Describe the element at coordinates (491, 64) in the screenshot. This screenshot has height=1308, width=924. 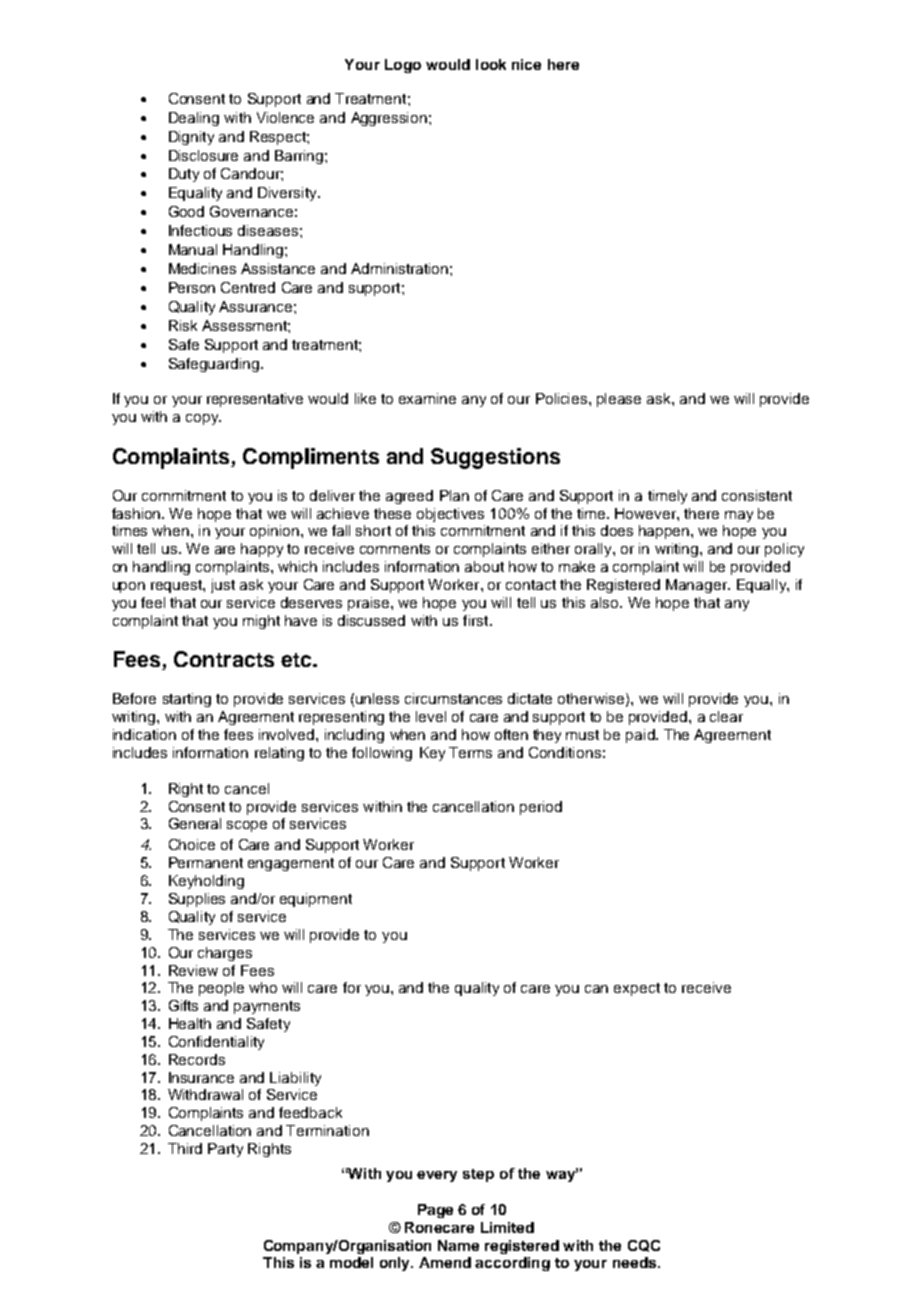
I see `look` at that location.
